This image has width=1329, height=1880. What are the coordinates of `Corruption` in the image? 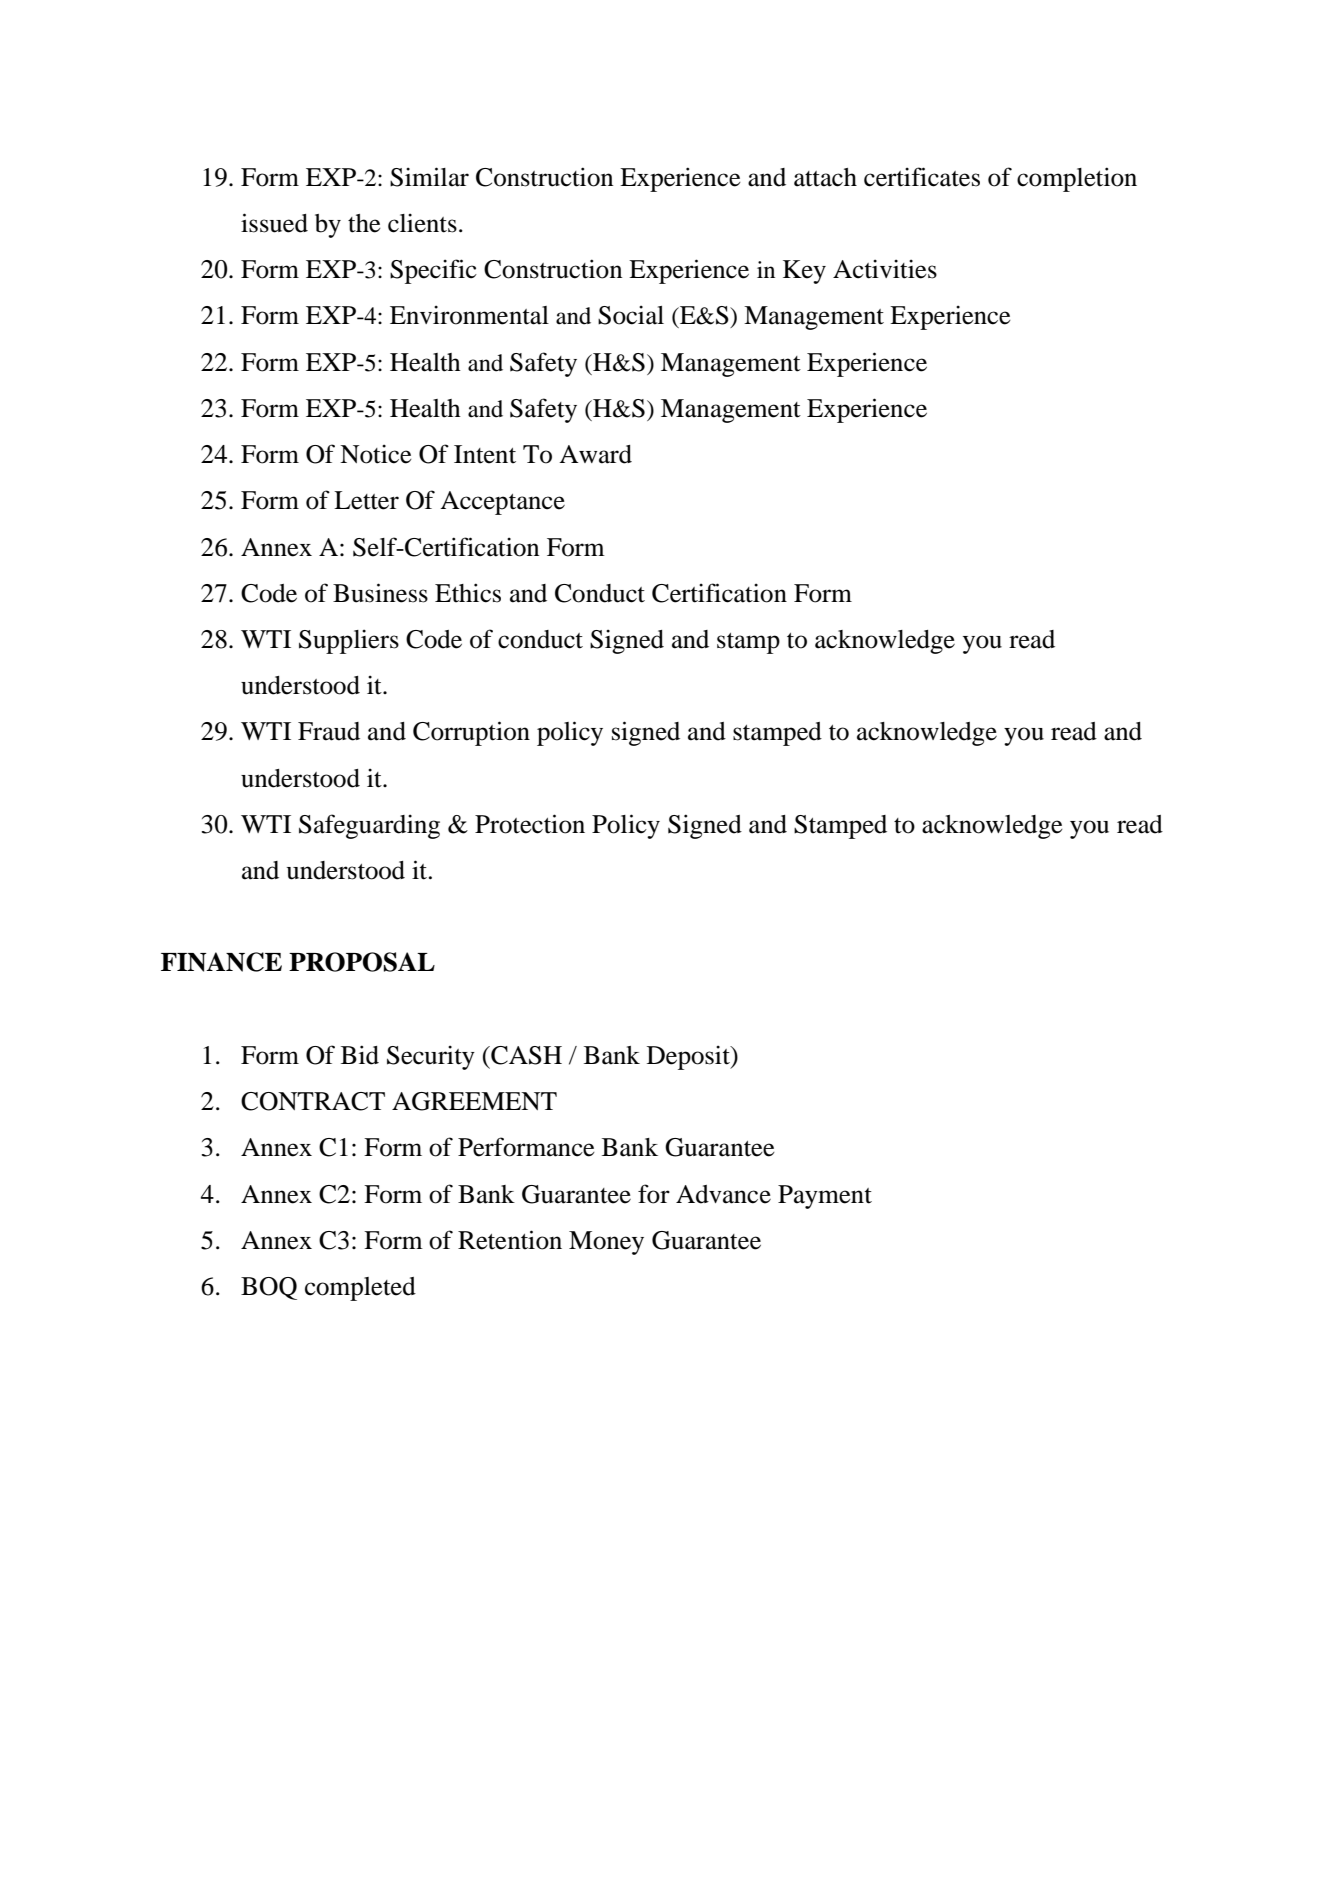 It's located at (471, 733).
